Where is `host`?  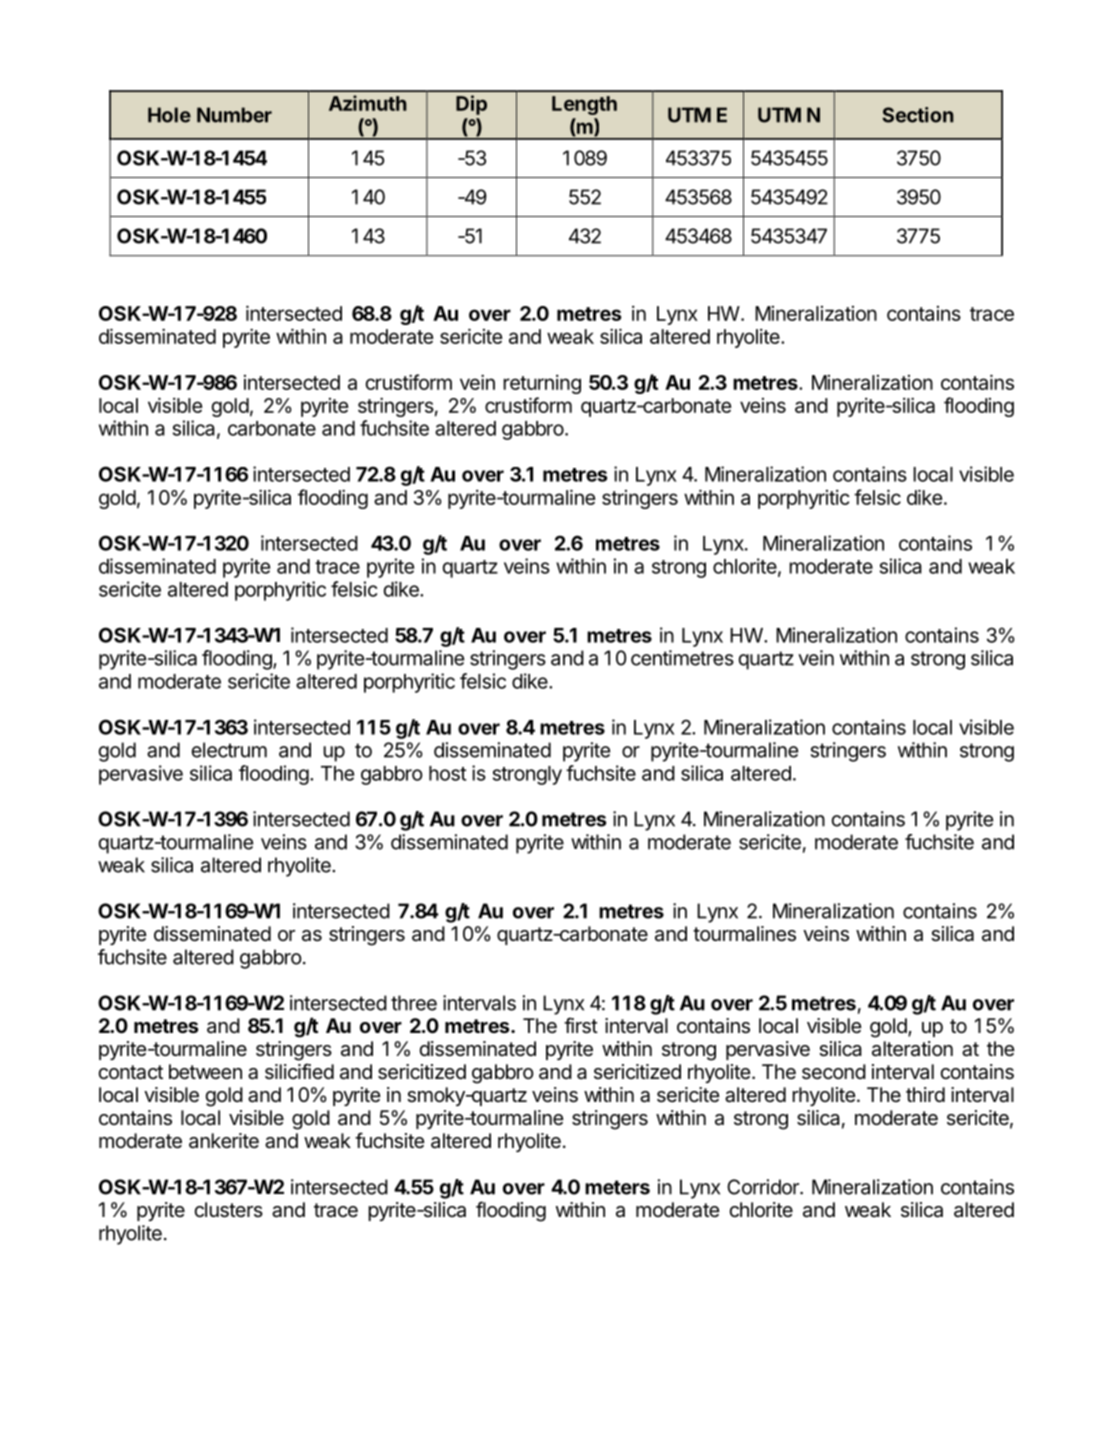
host is located at coordinates (447, 773).
